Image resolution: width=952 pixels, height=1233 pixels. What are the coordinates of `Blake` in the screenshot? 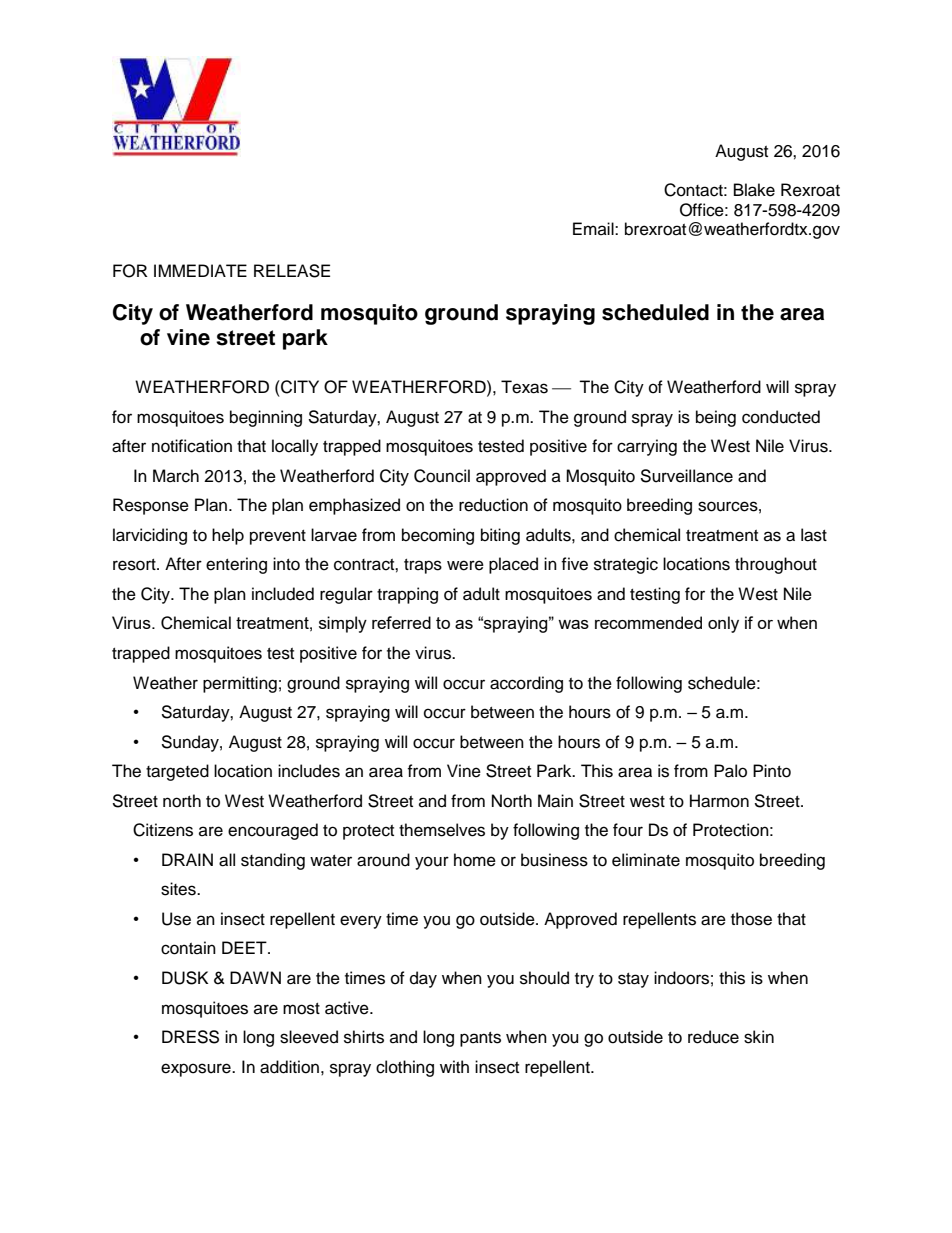 It's located at (754, 190).
